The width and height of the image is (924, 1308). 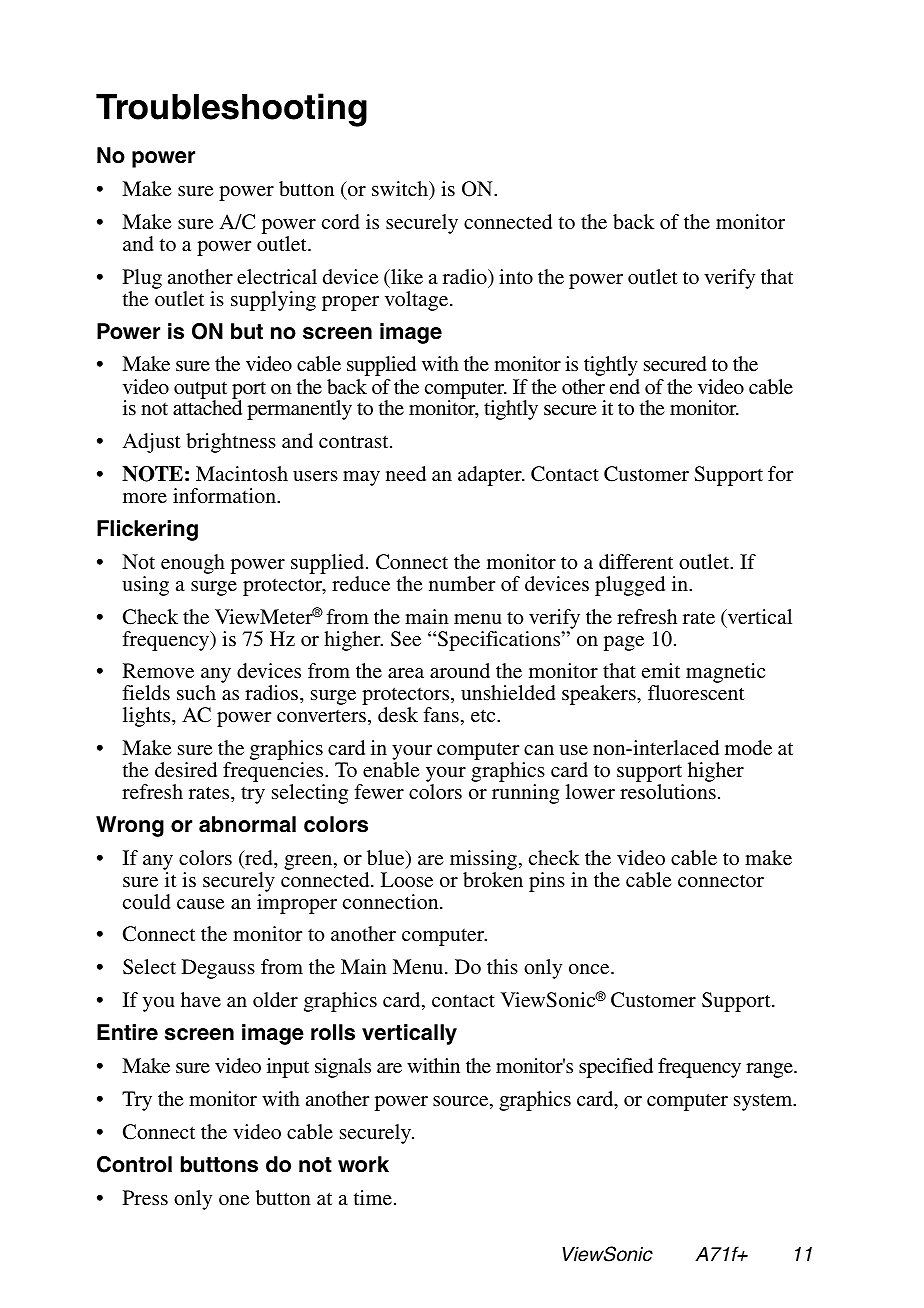 I want to click on end, so click(x=625, y=386).
